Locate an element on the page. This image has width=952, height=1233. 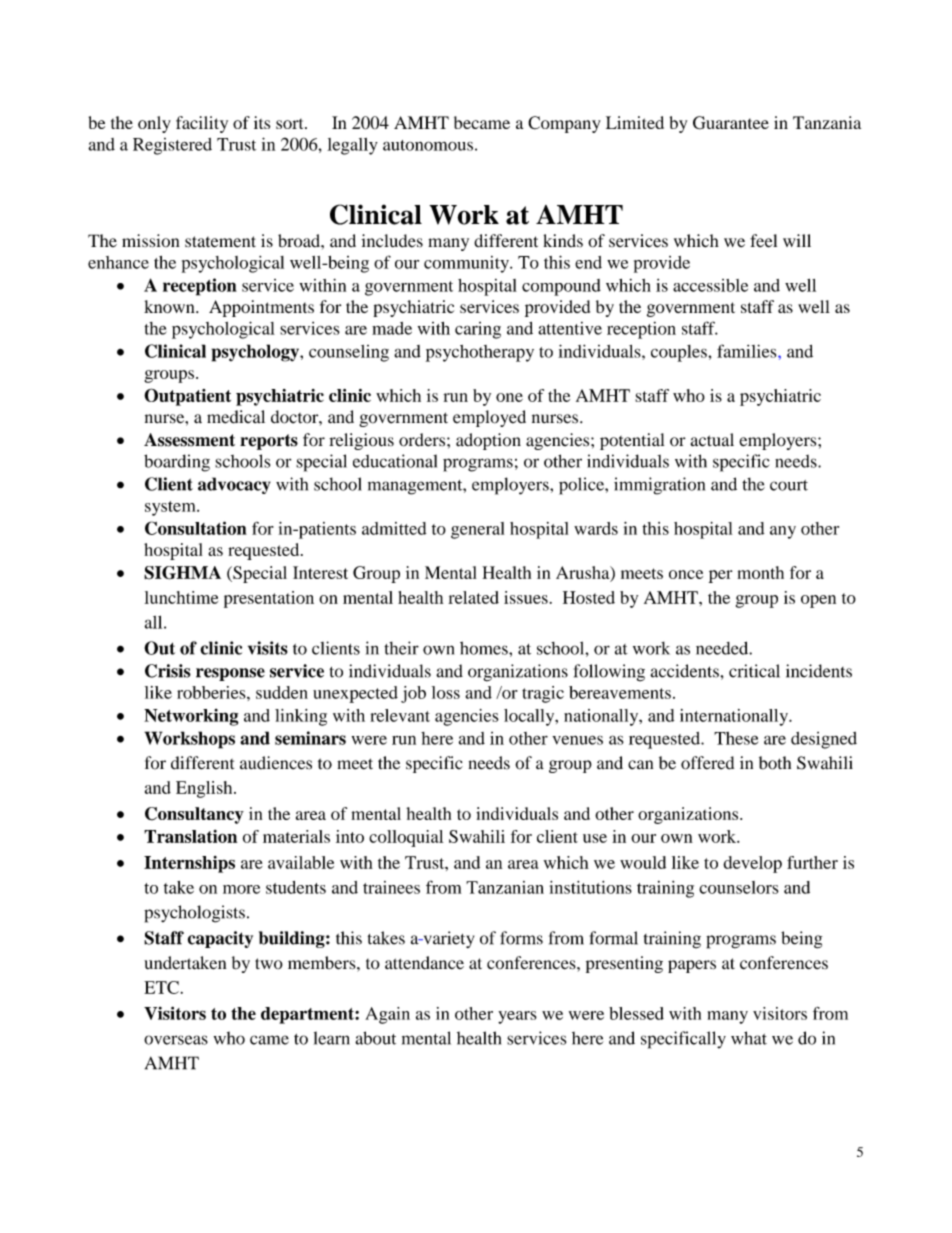
advocacy is located at coordinates (234, 485).
